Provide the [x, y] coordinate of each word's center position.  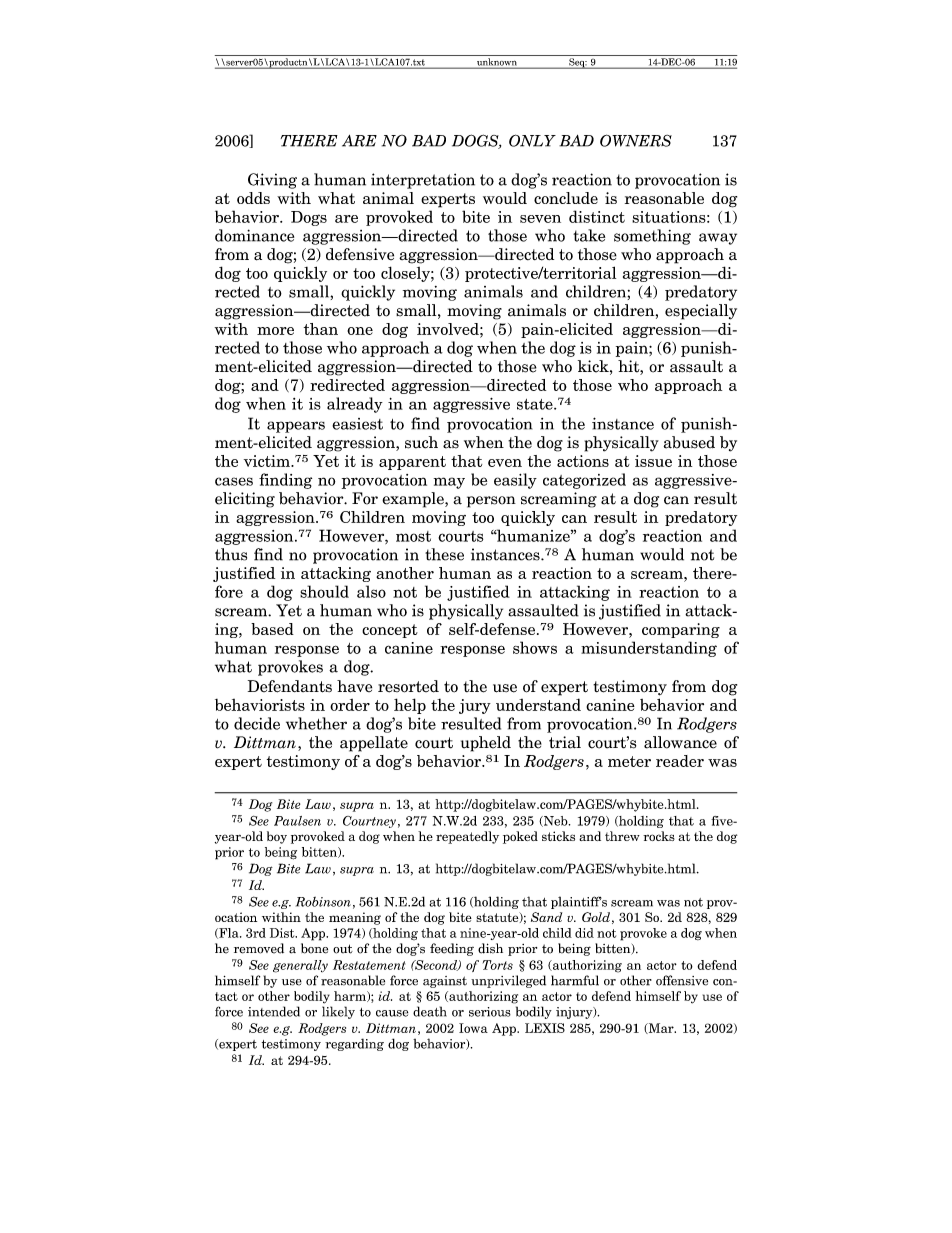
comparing [681, 630]
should [324, 591]
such [421, 442]
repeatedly [467, 837]
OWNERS [636, 140]
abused [689, 442]
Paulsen [297, 821]
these [444, 554]
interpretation [423, 181]
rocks [659, 836]
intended [274, 1011]
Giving [272, 181]
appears [296, 427]
